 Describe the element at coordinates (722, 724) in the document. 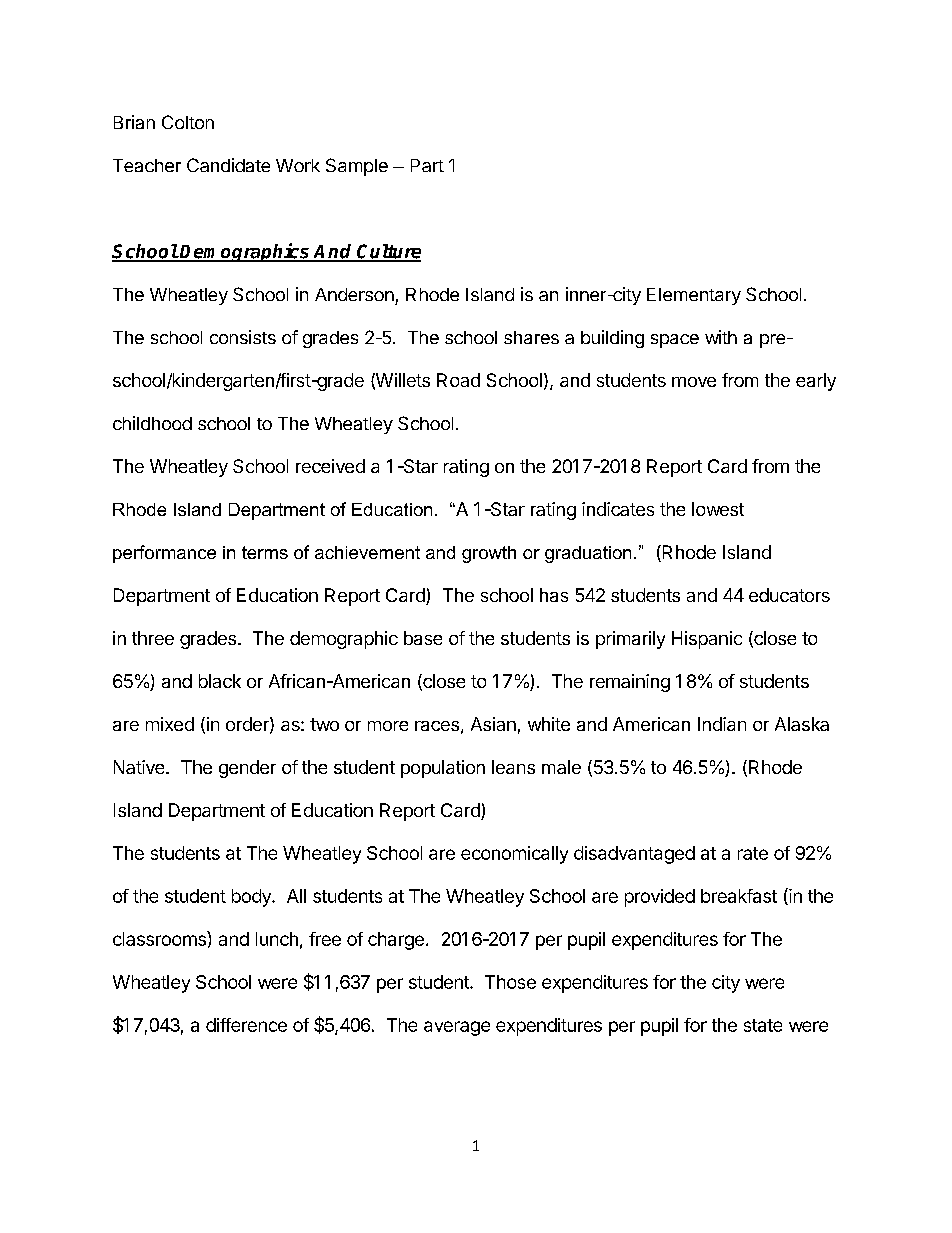

I see `Indian` at that location.
